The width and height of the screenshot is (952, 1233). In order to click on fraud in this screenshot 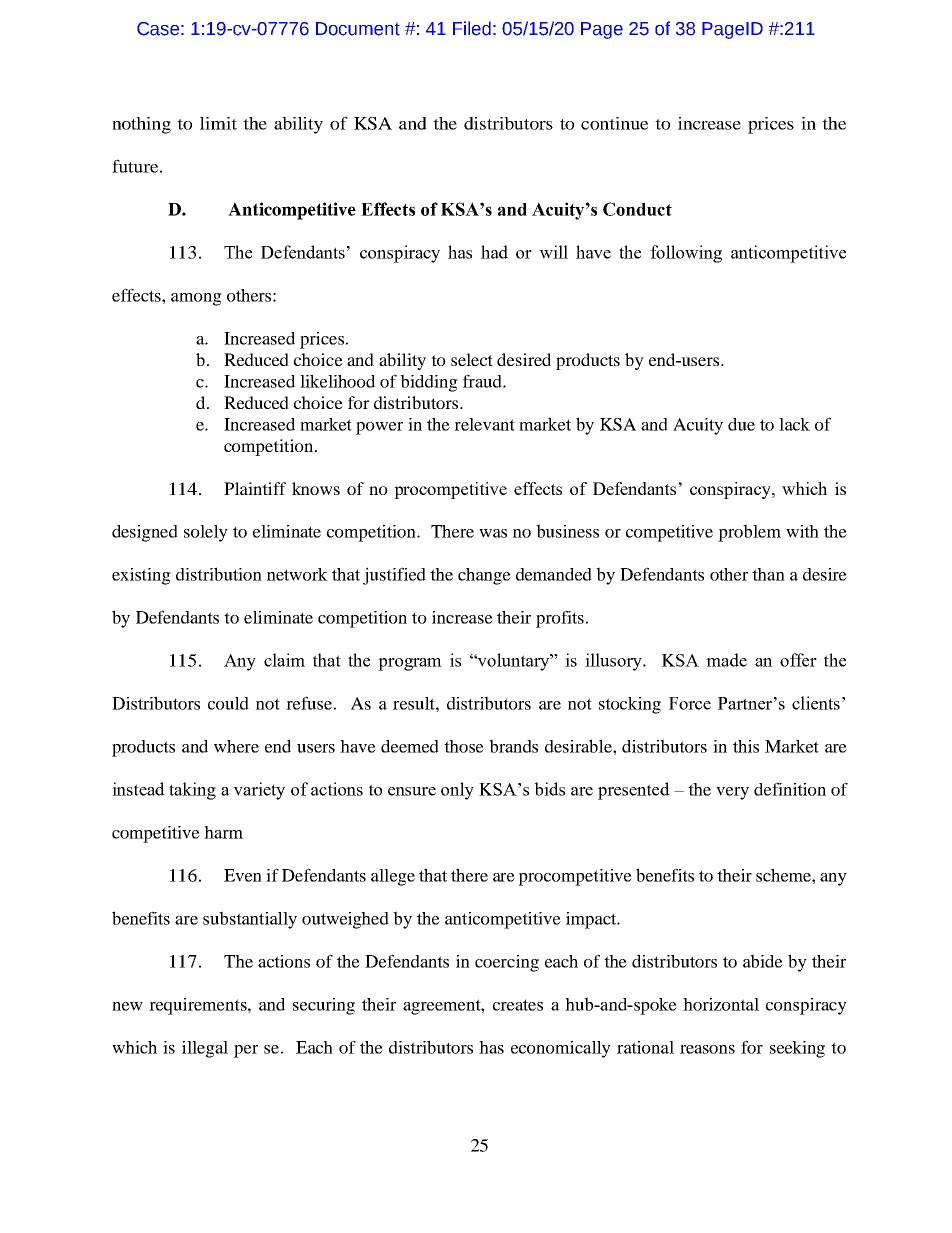, I will do `click(483, 381)`.
